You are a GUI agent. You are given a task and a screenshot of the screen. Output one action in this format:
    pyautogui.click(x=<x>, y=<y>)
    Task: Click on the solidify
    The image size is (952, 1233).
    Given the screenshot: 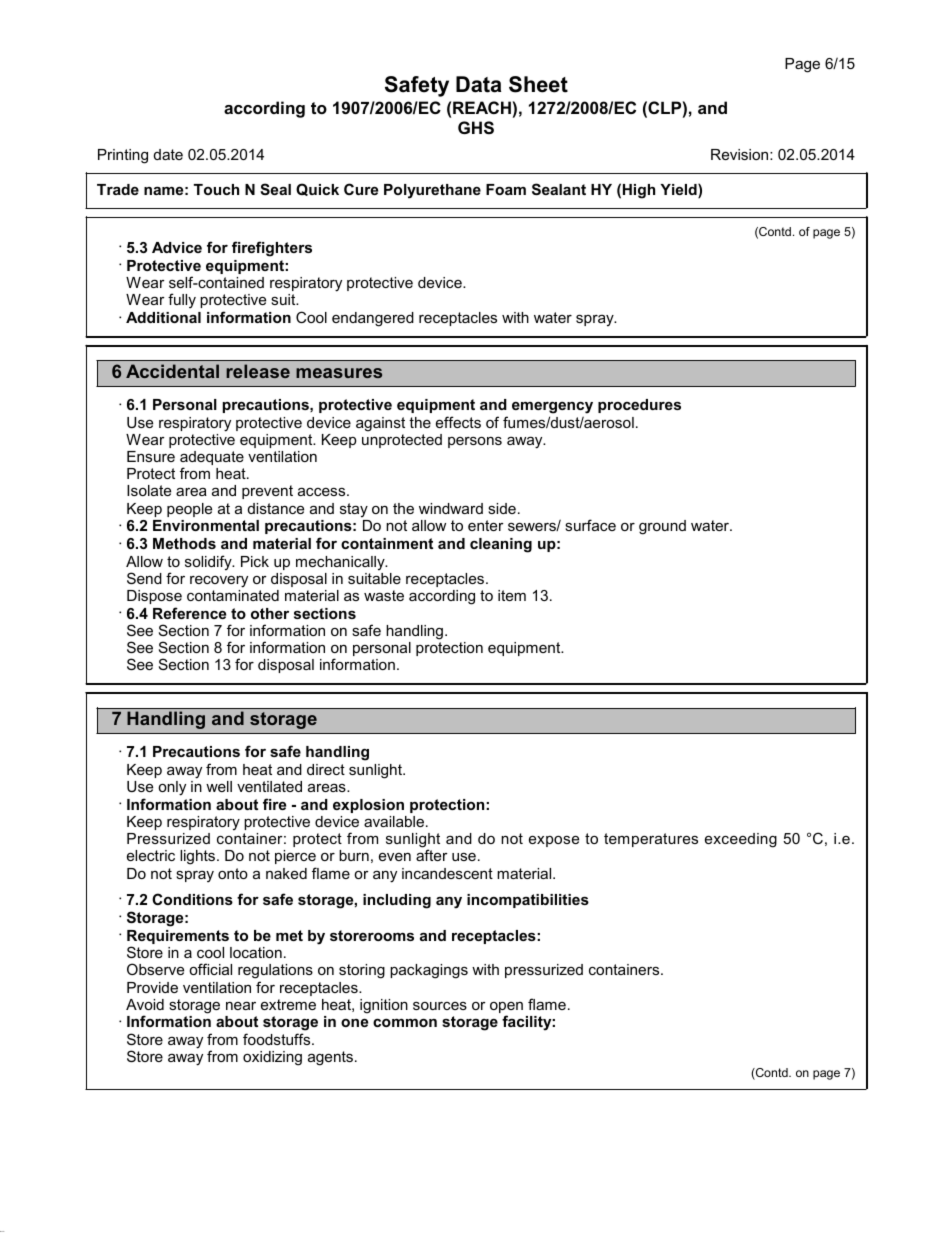 What is the action you would take?
    pyautogui.click(x=209, y=563)
